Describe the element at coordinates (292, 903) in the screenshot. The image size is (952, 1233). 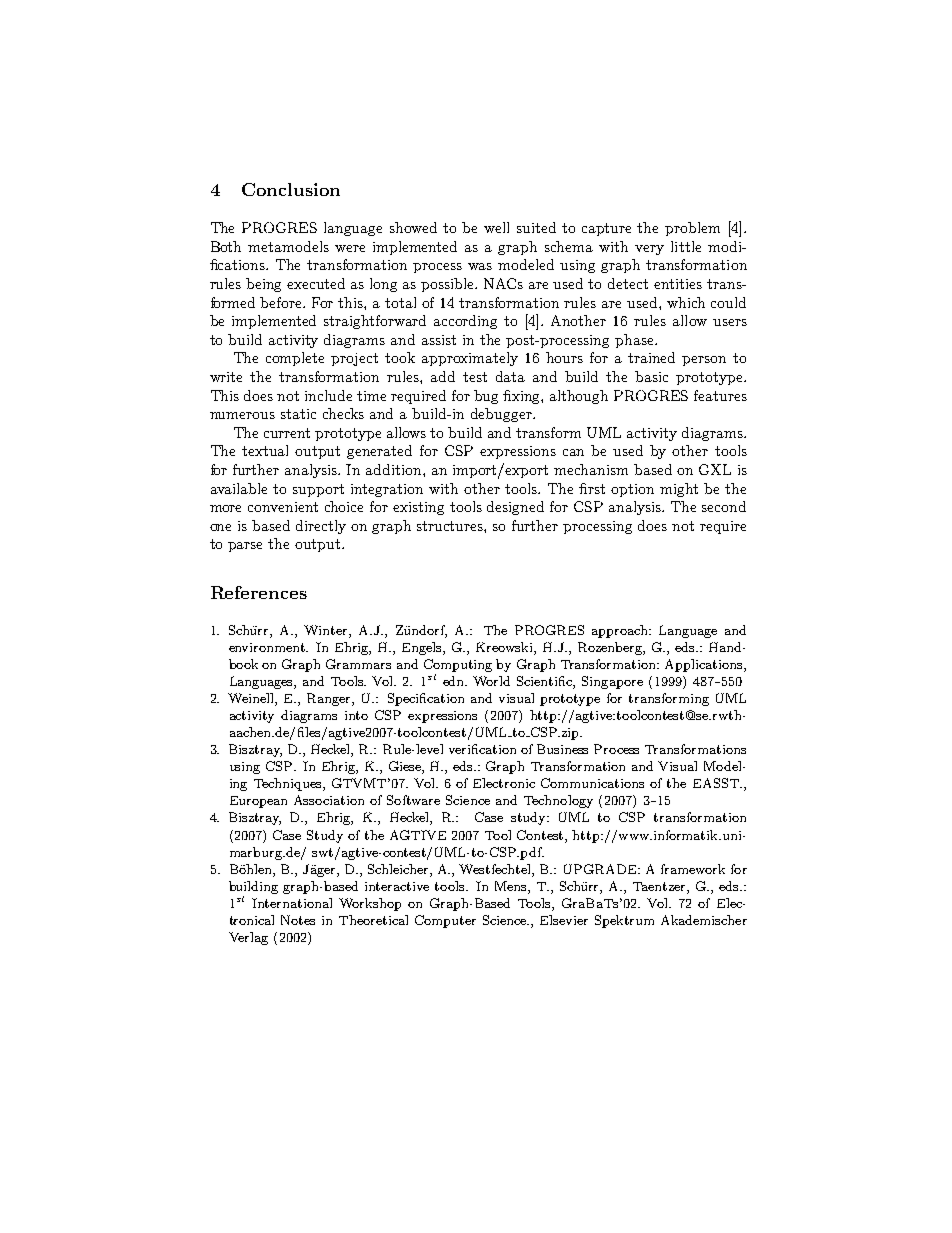
I see `International` at that location.
